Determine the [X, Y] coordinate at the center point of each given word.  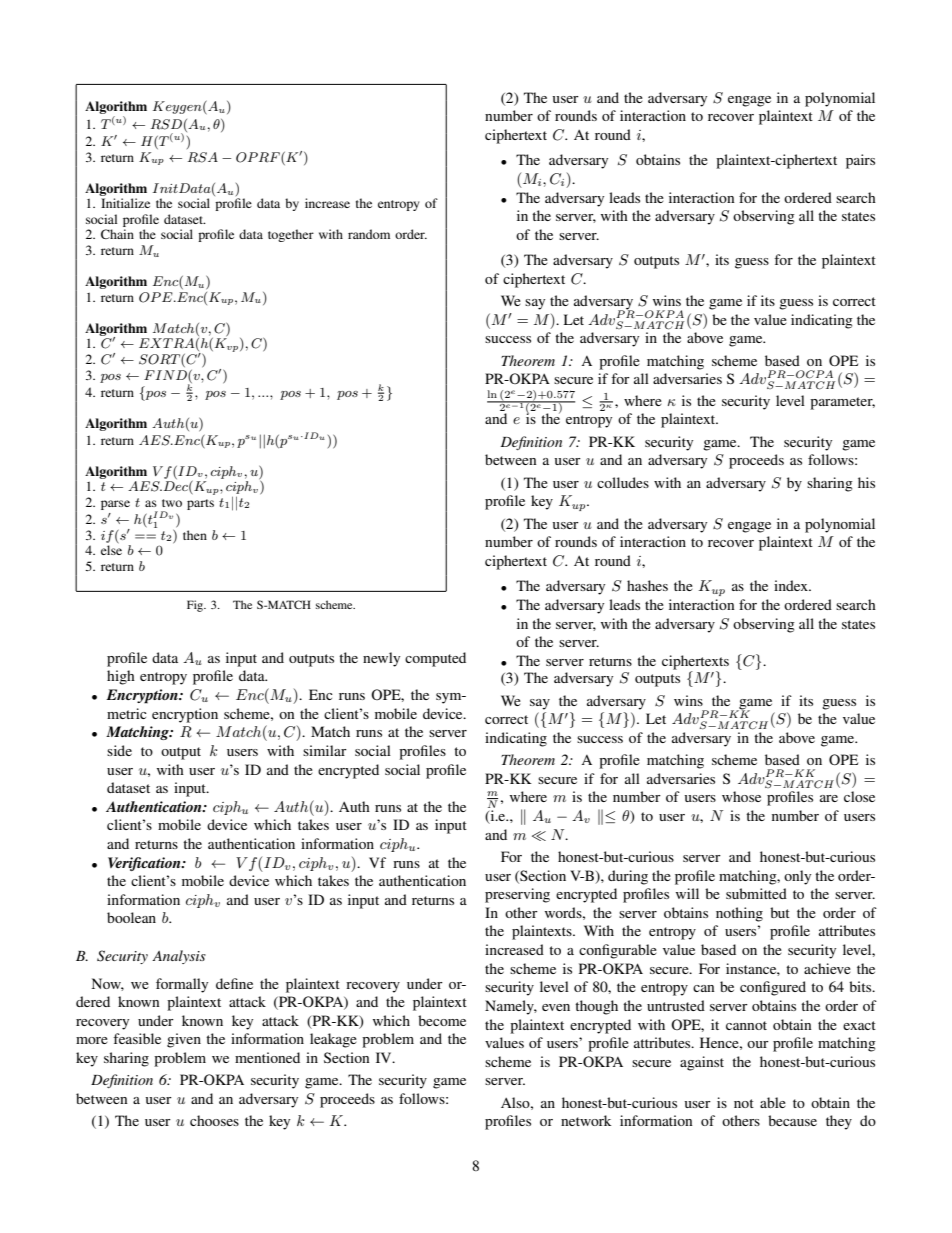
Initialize [125, 203]
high [121, 677]
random [369, 234]
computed [435, 659]
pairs [860, 161]
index [792, 585]
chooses [214, 1120]
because [792, 1120]
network [586, 1120]
